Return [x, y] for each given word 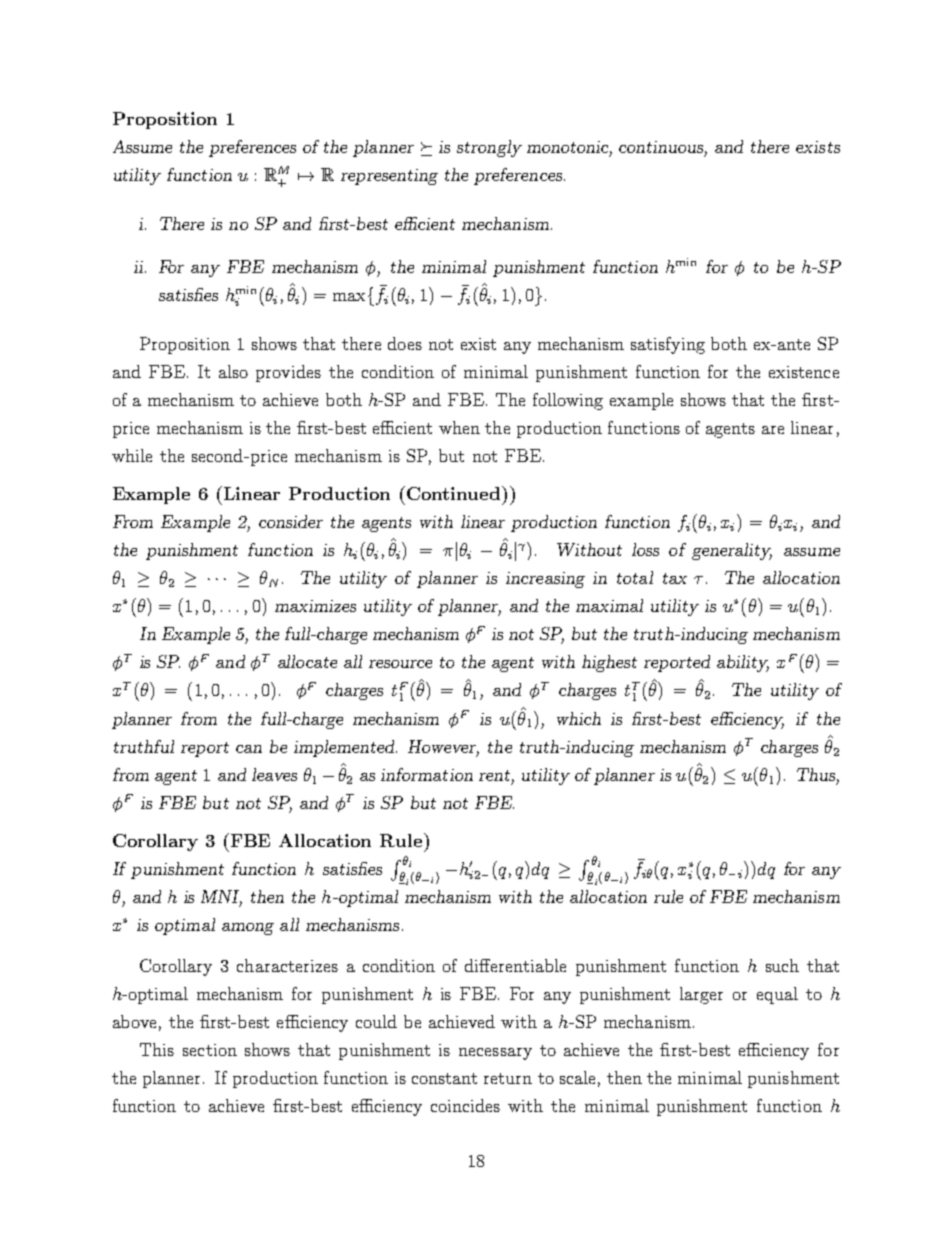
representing [389, 177]
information [427, 774]
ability [743, 663]
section [210, 1050]
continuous [663, 148]
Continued [455, 493]
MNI [221, 897]
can [249, 749]
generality [732, 551]
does [405, 343]
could [376, 1021]
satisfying [668, 345]
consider [291, 521]
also [233, 371]
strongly [489, 148]
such [782, 965]
